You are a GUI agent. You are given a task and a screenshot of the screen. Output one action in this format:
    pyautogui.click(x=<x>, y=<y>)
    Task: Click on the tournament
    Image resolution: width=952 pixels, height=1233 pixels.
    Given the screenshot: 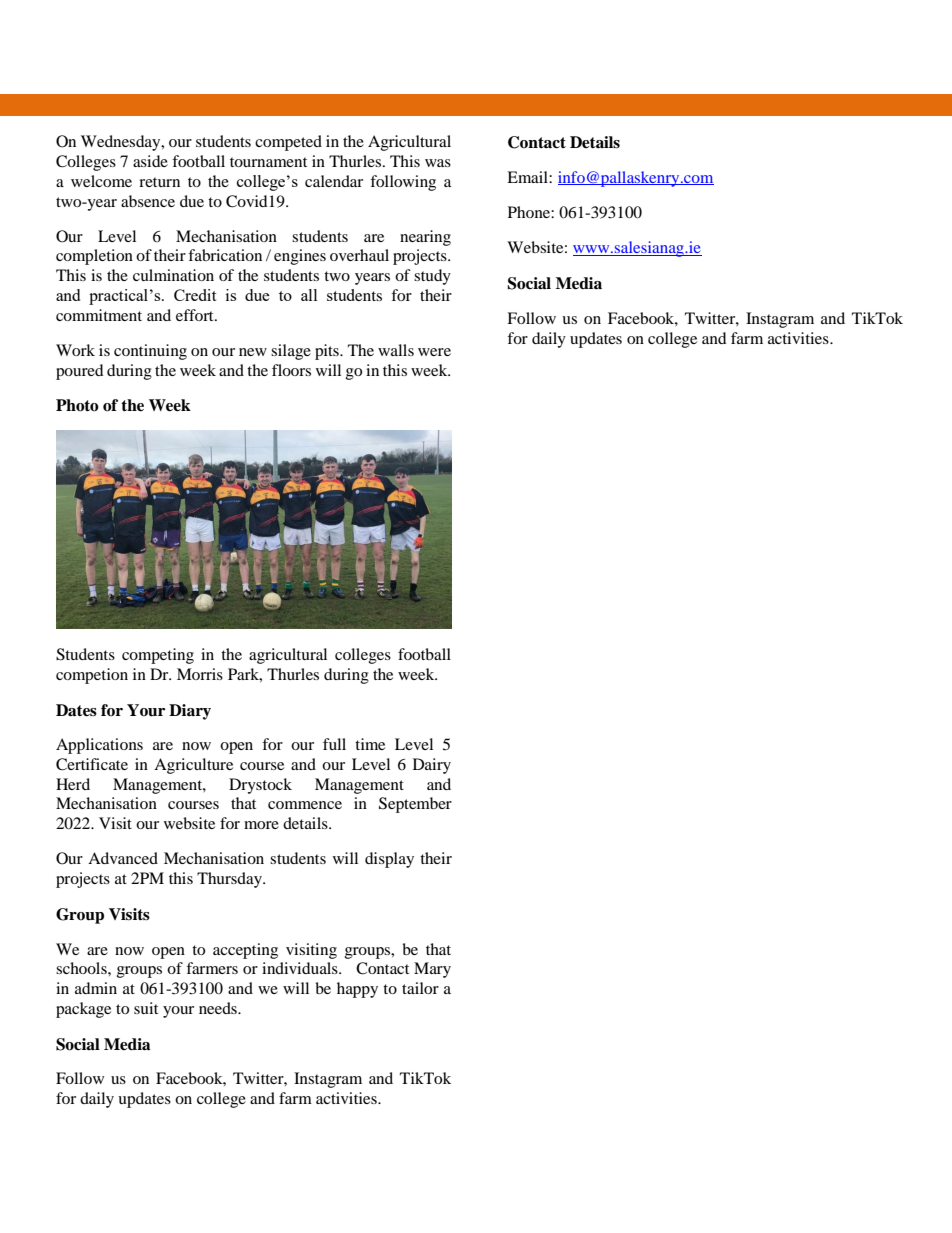 What is the action you would take?
    pyautogui.click(x=268, y=162)
